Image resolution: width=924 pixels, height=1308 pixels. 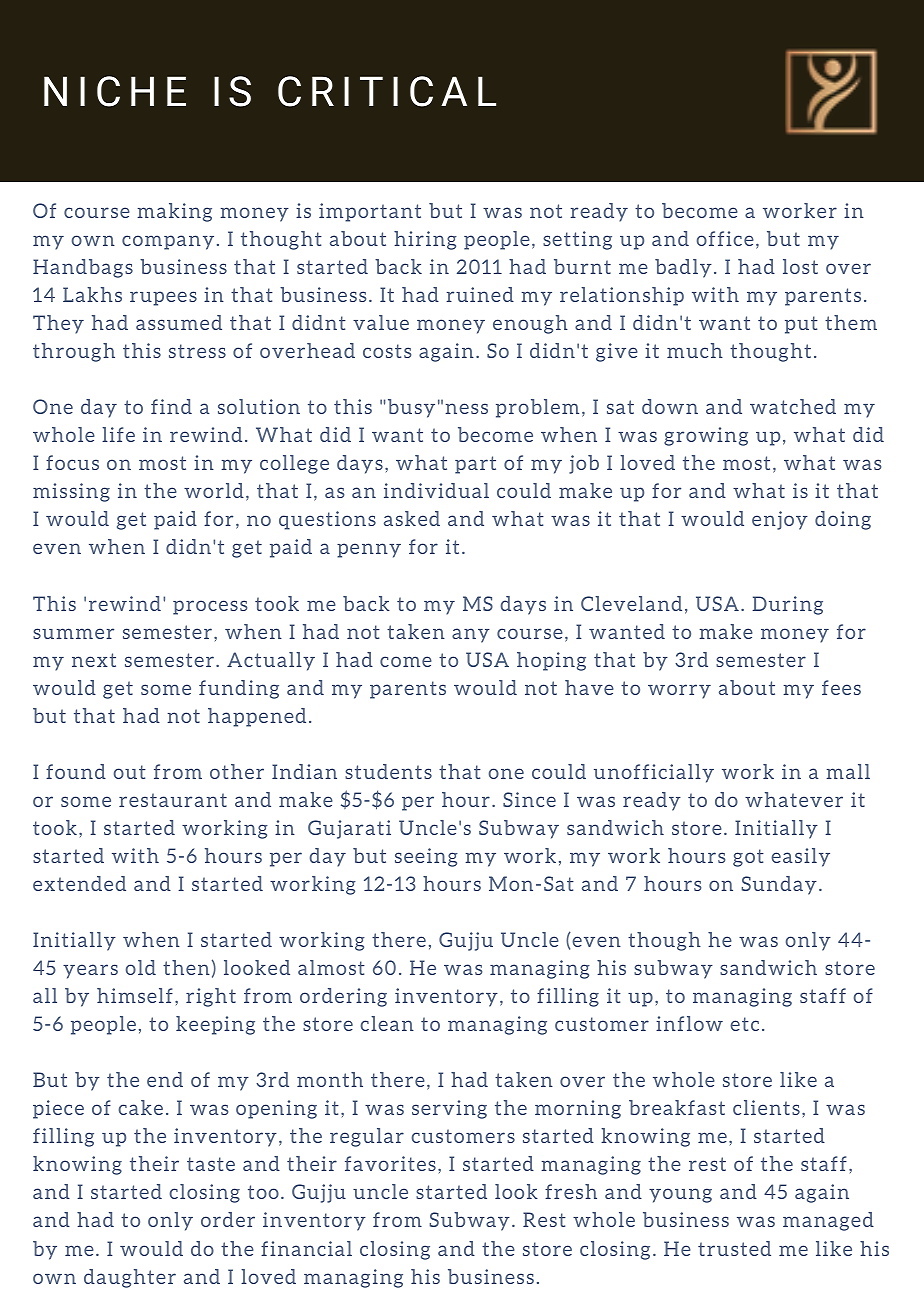 I want to click on hiring, so click(x=425, y=240).
